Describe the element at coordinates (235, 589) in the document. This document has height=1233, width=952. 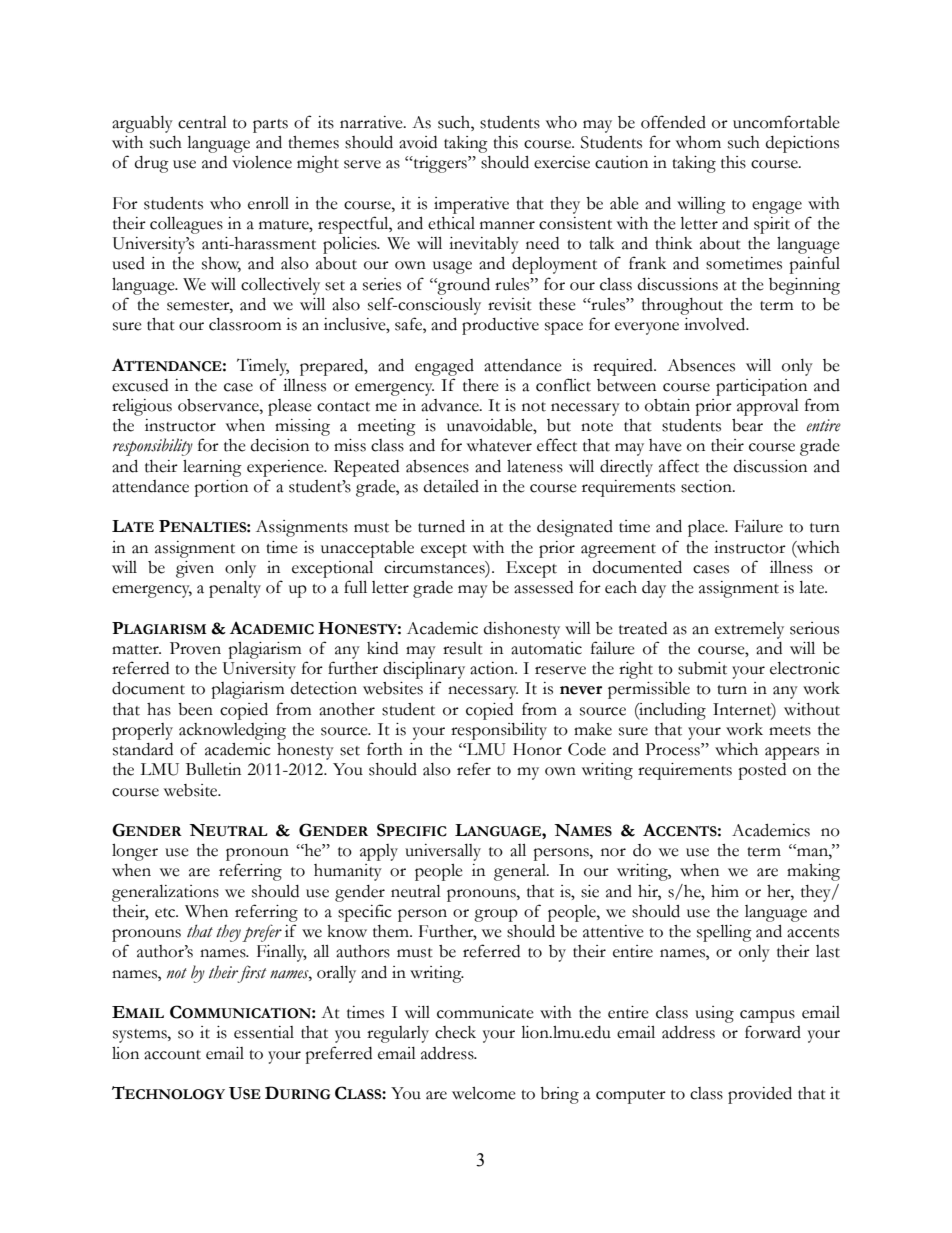
I see `penalty` at that location.
